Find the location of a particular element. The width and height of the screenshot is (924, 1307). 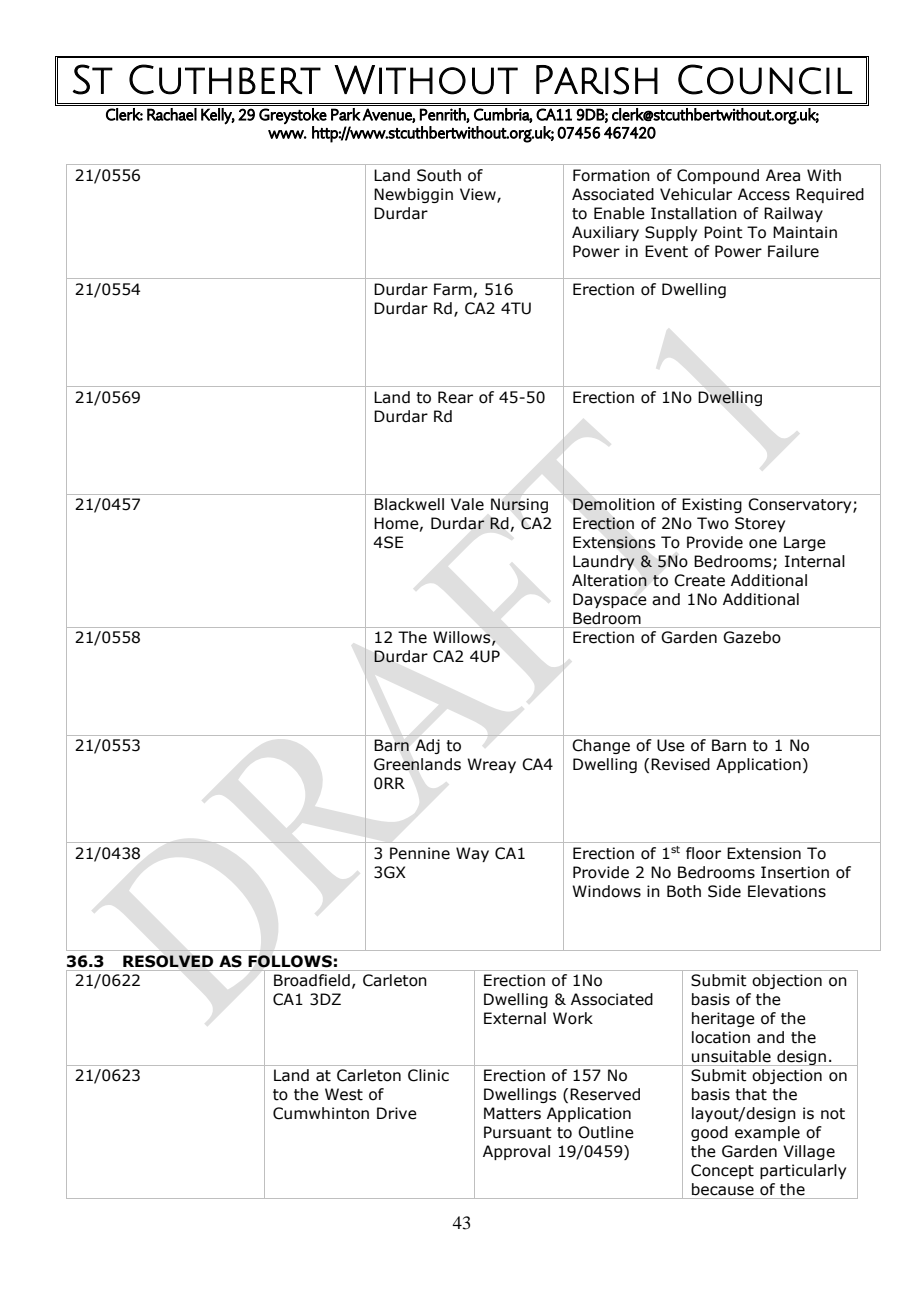

Gazebo is located at coordinates (752, 637).
